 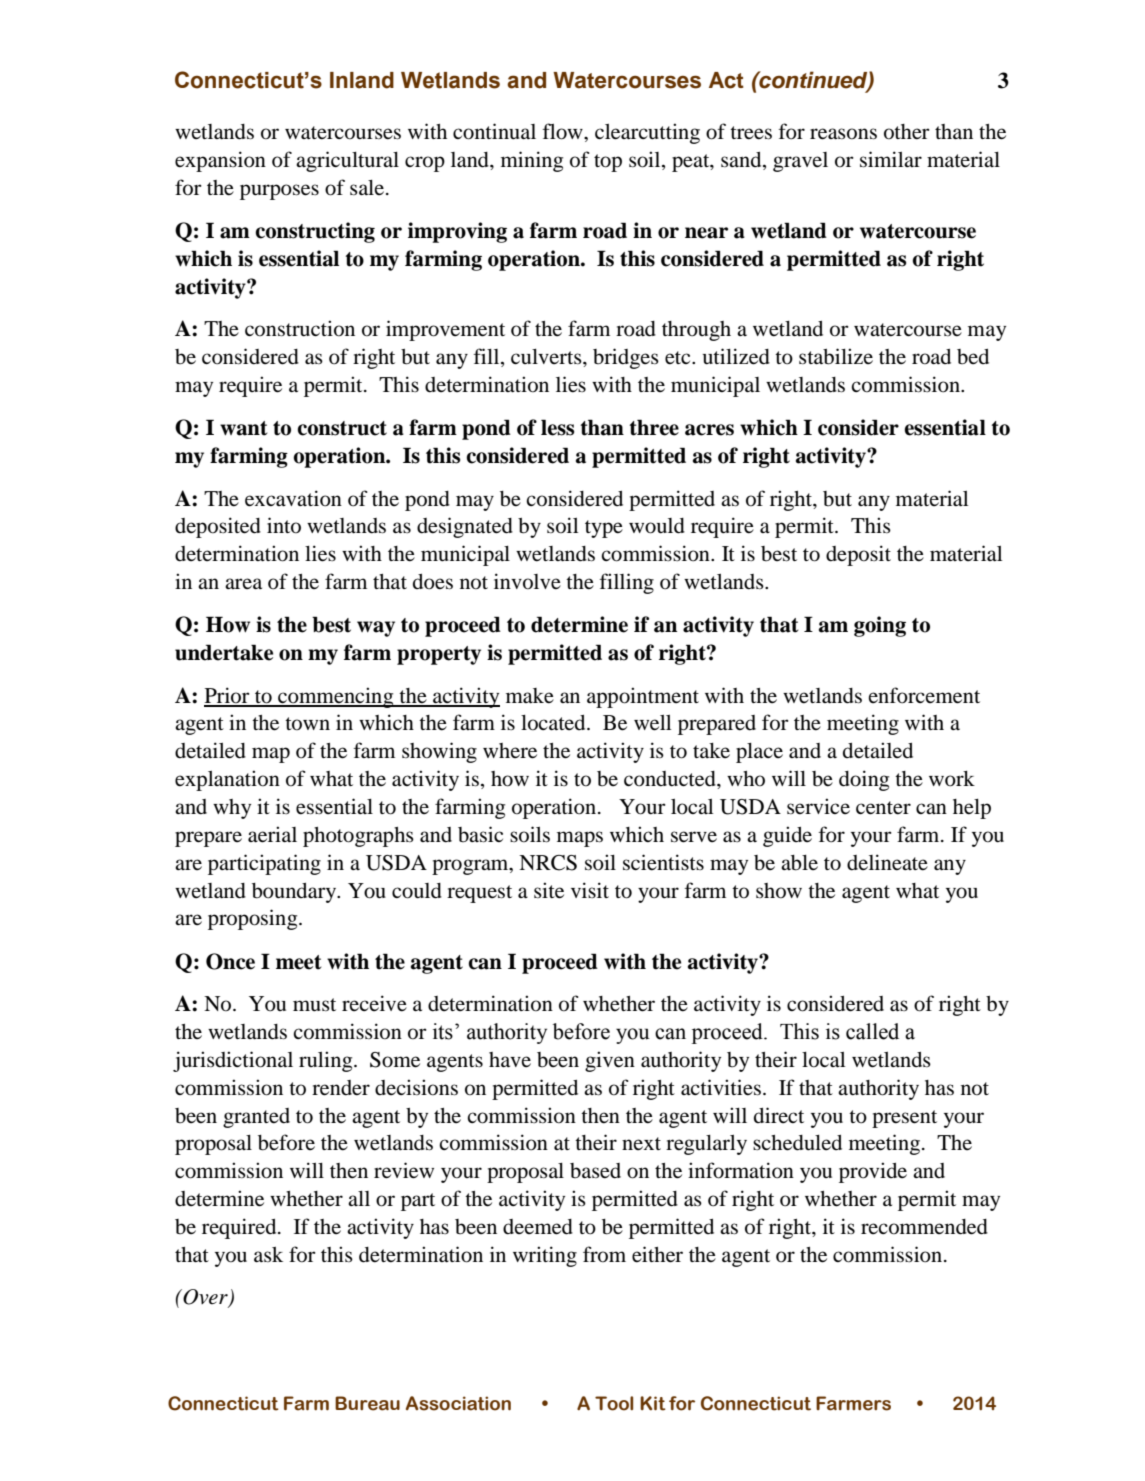 What do you see at coordinates (279, 192) in the screenshot?
I see `purposes` at bounding box center [279, 192].
